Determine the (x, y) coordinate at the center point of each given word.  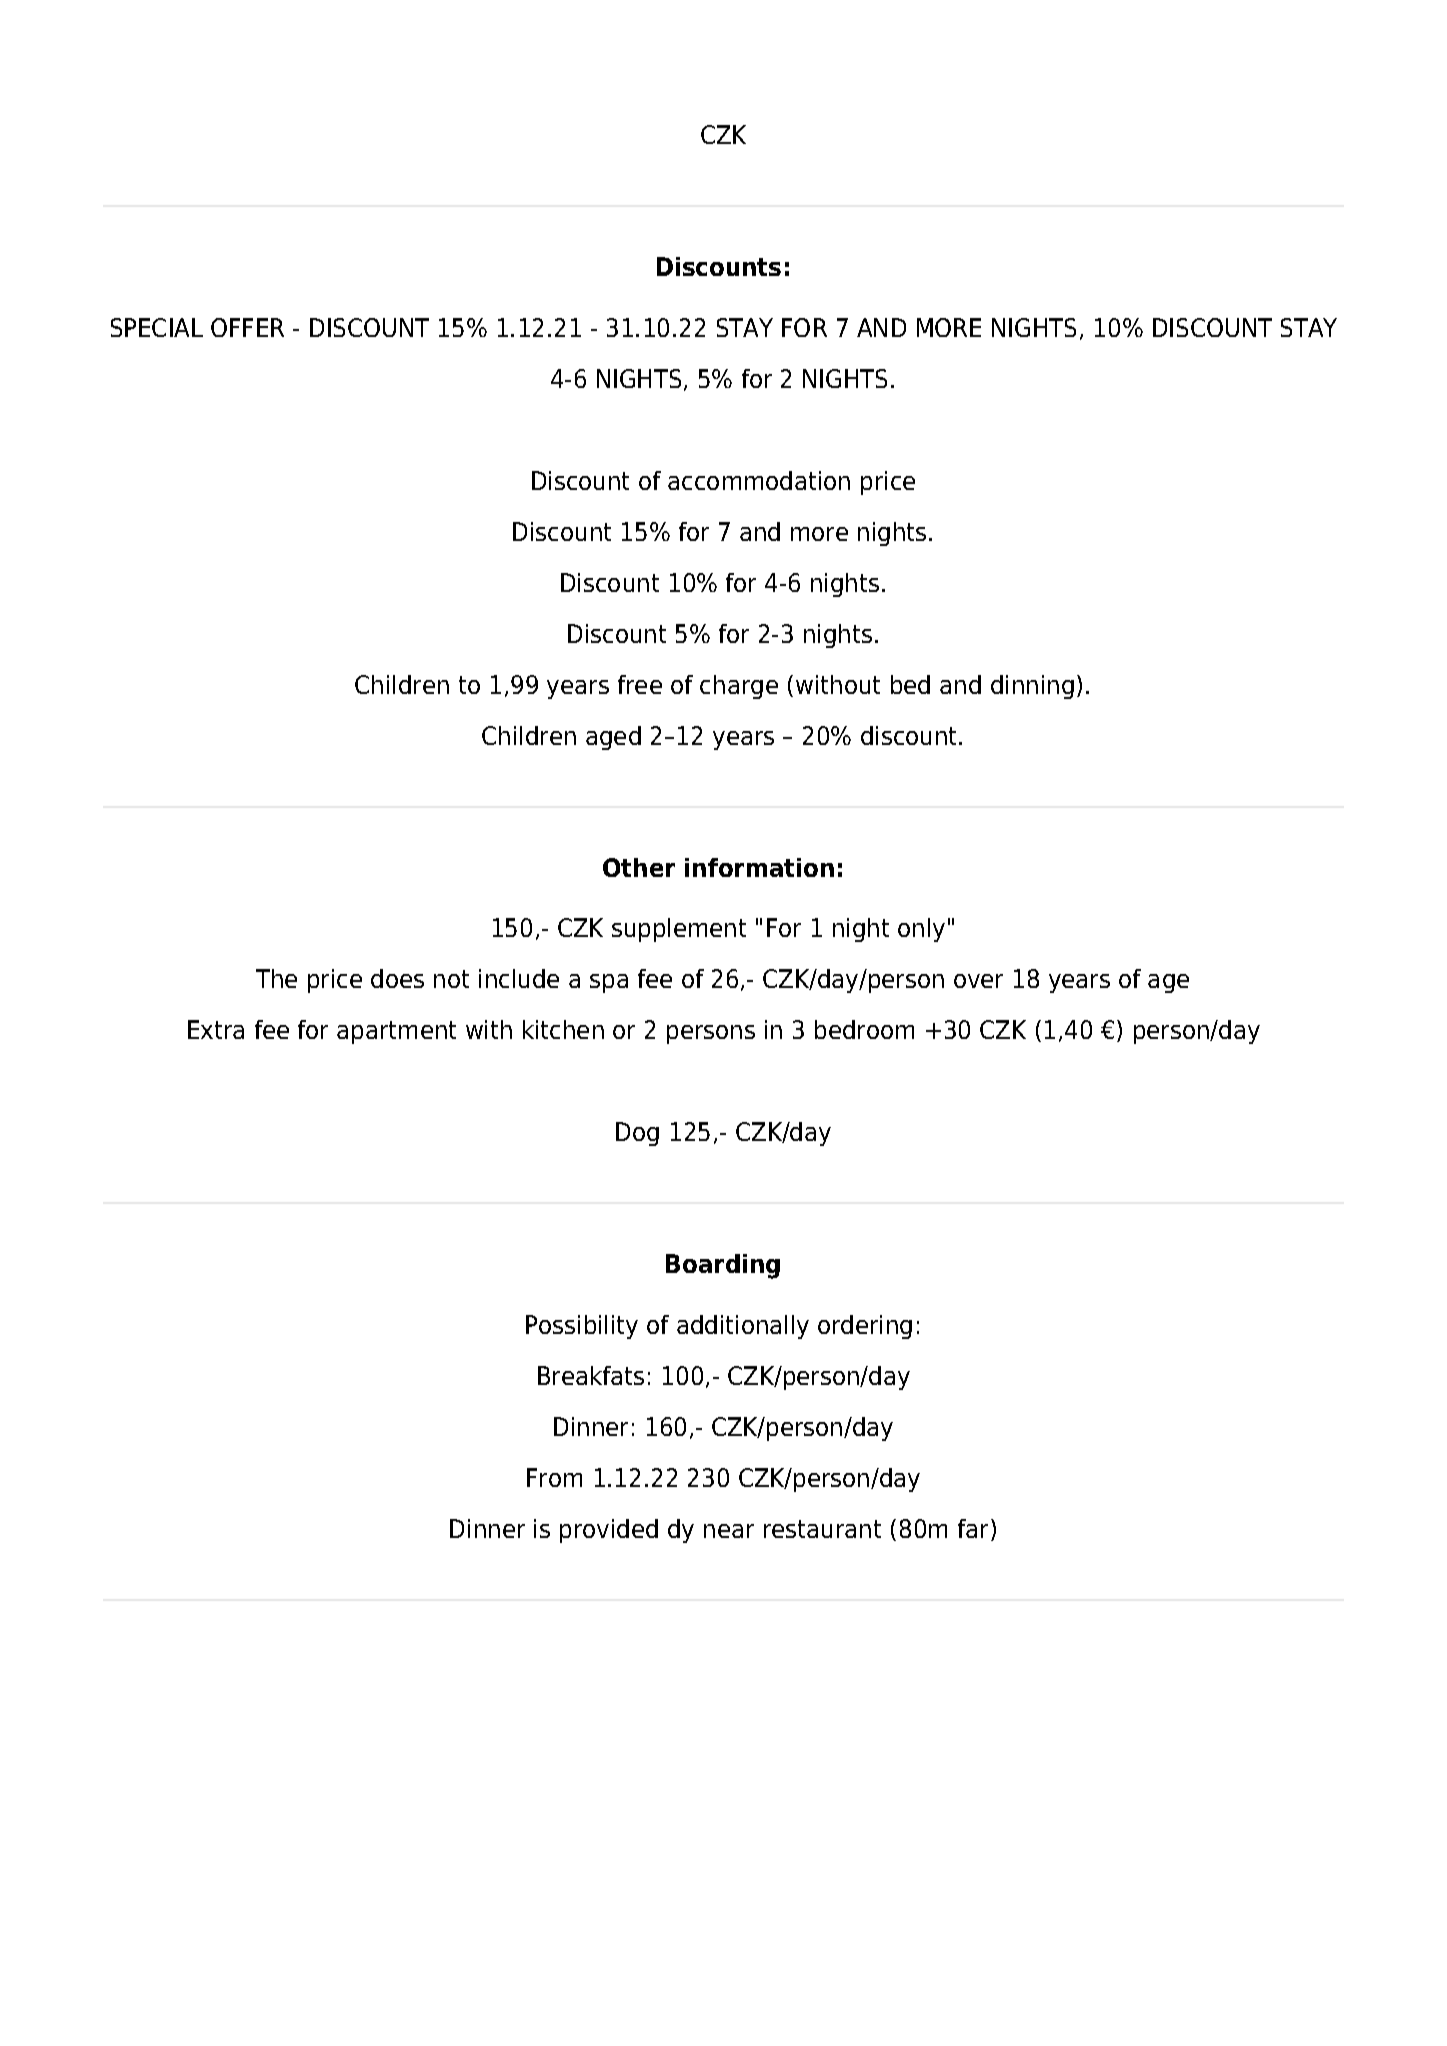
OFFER (247, 327)
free (640, 684)
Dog (637, 1134)
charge (739, 687)
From (554, 1477)
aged (613, 738)
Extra (216, 1029)
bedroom (864, 1029)
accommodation (759, 480)
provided (609, 1531)
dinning (1032, 687)
